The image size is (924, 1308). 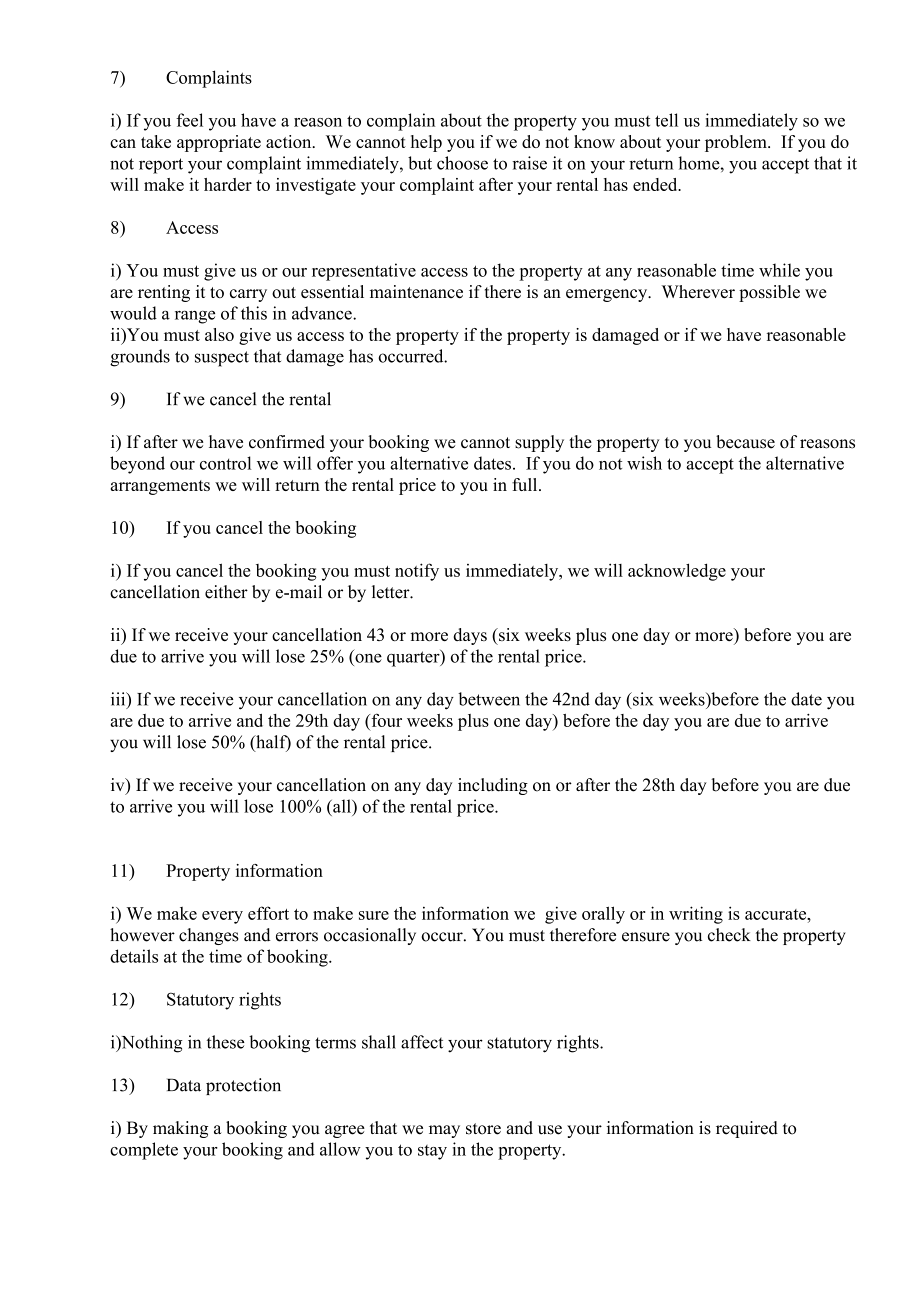 What do you see at coordinates (180, 1129) in the page?
I see `making` at bounding box center [180, 1129].
